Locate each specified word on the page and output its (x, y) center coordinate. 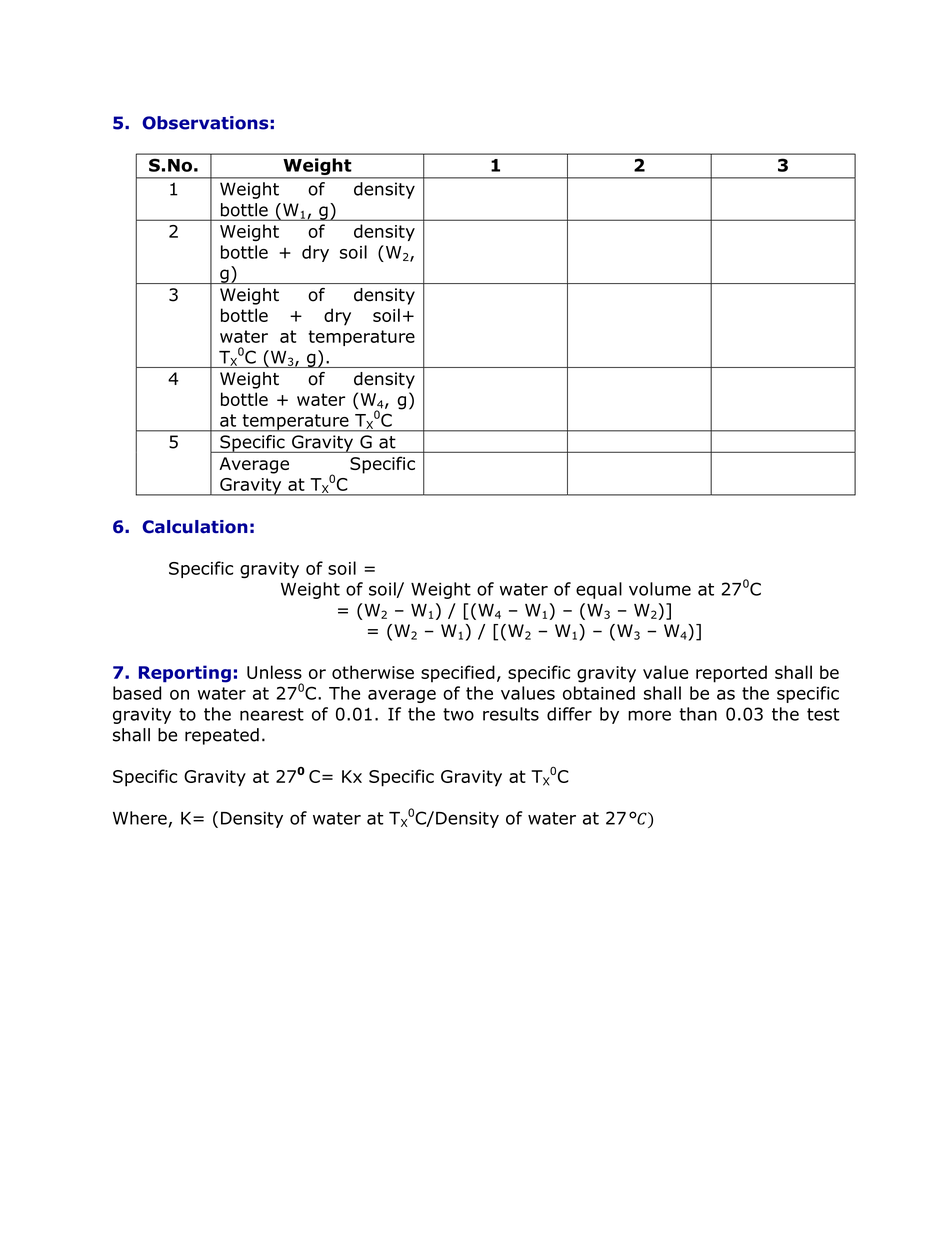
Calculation (195, 527)
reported (731, 674)
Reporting (185, 674)
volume (660, 589)
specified (458, 674)
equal (599, 590)
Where (141, 819)
